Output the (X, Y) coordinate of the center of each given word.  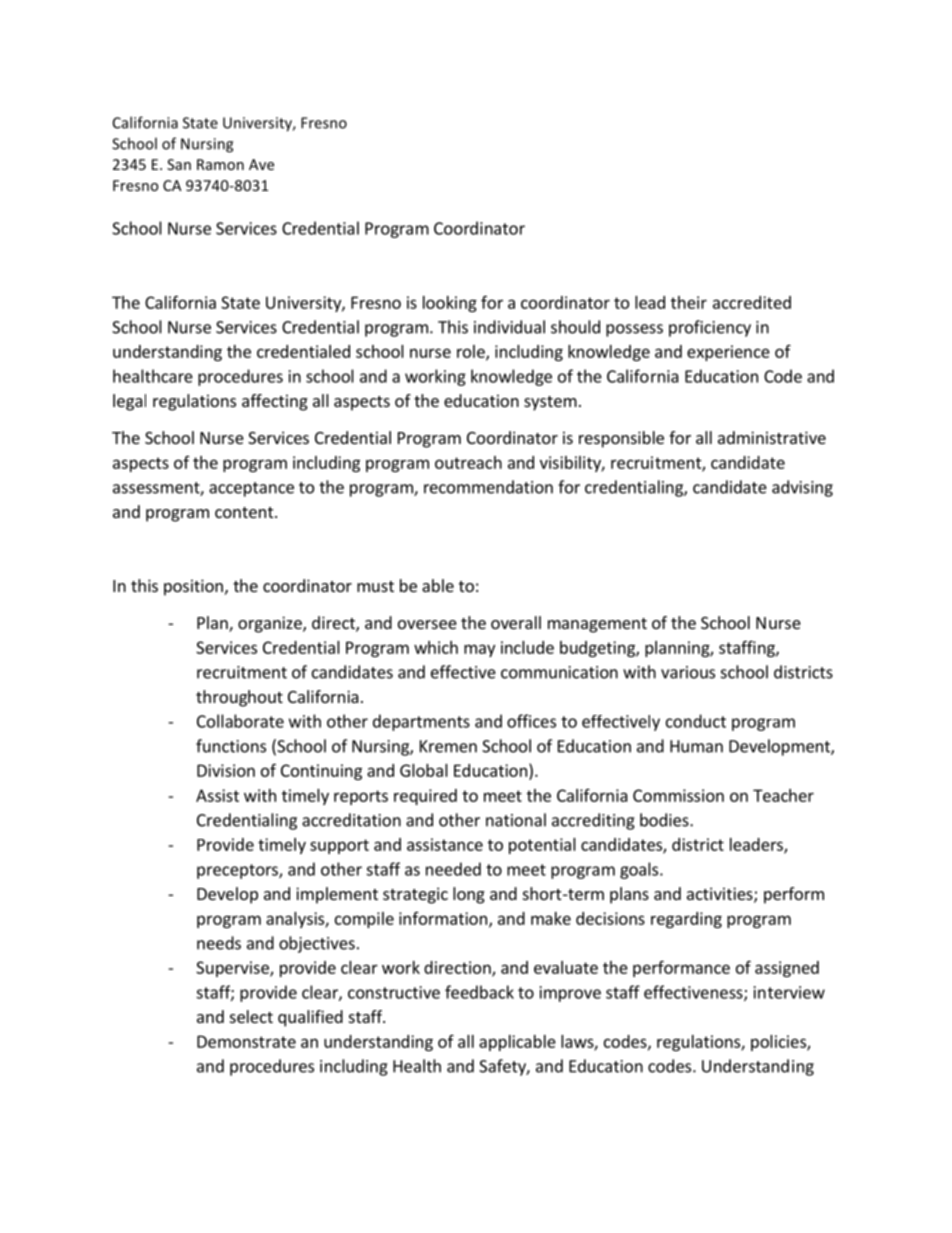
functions (231, 746)
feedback (479, 992)
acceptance (251, 489)
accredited (752, 302)
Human (696, 746)
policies (779, 1043)
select (251, 1016)
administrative (772, 437)
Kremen (448, 746)
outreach (468, 462)
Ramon (220, 164)
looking (450, 304)
